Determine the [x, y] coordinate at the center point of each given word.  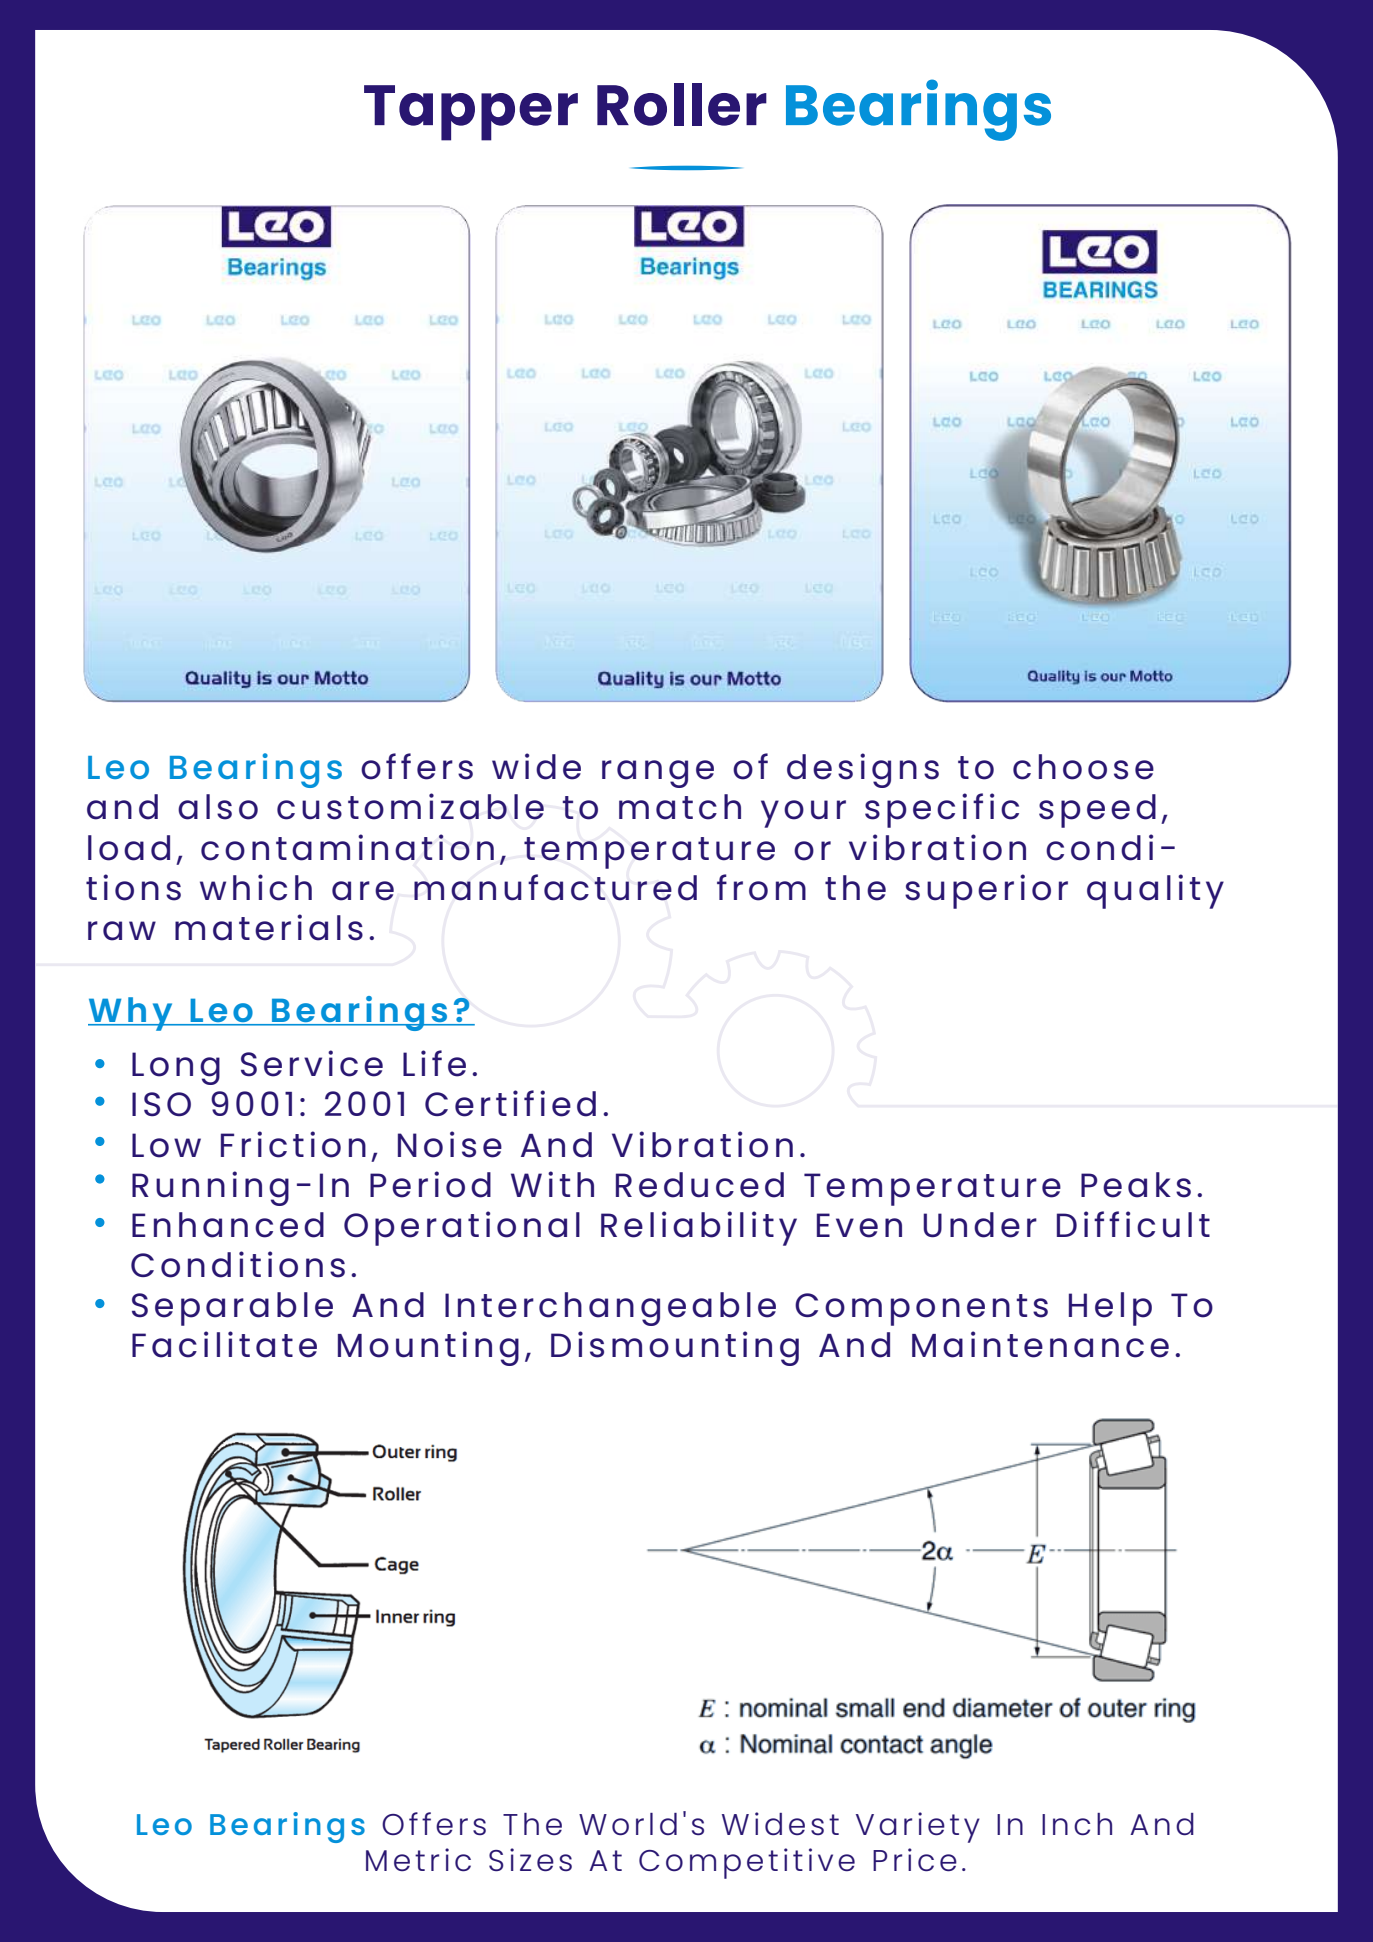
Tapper [471, 113]
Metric [418, 1860]
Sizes [530, 1860]
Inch [1077, 1824]
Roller [682, 104]
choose [1083, 767]
